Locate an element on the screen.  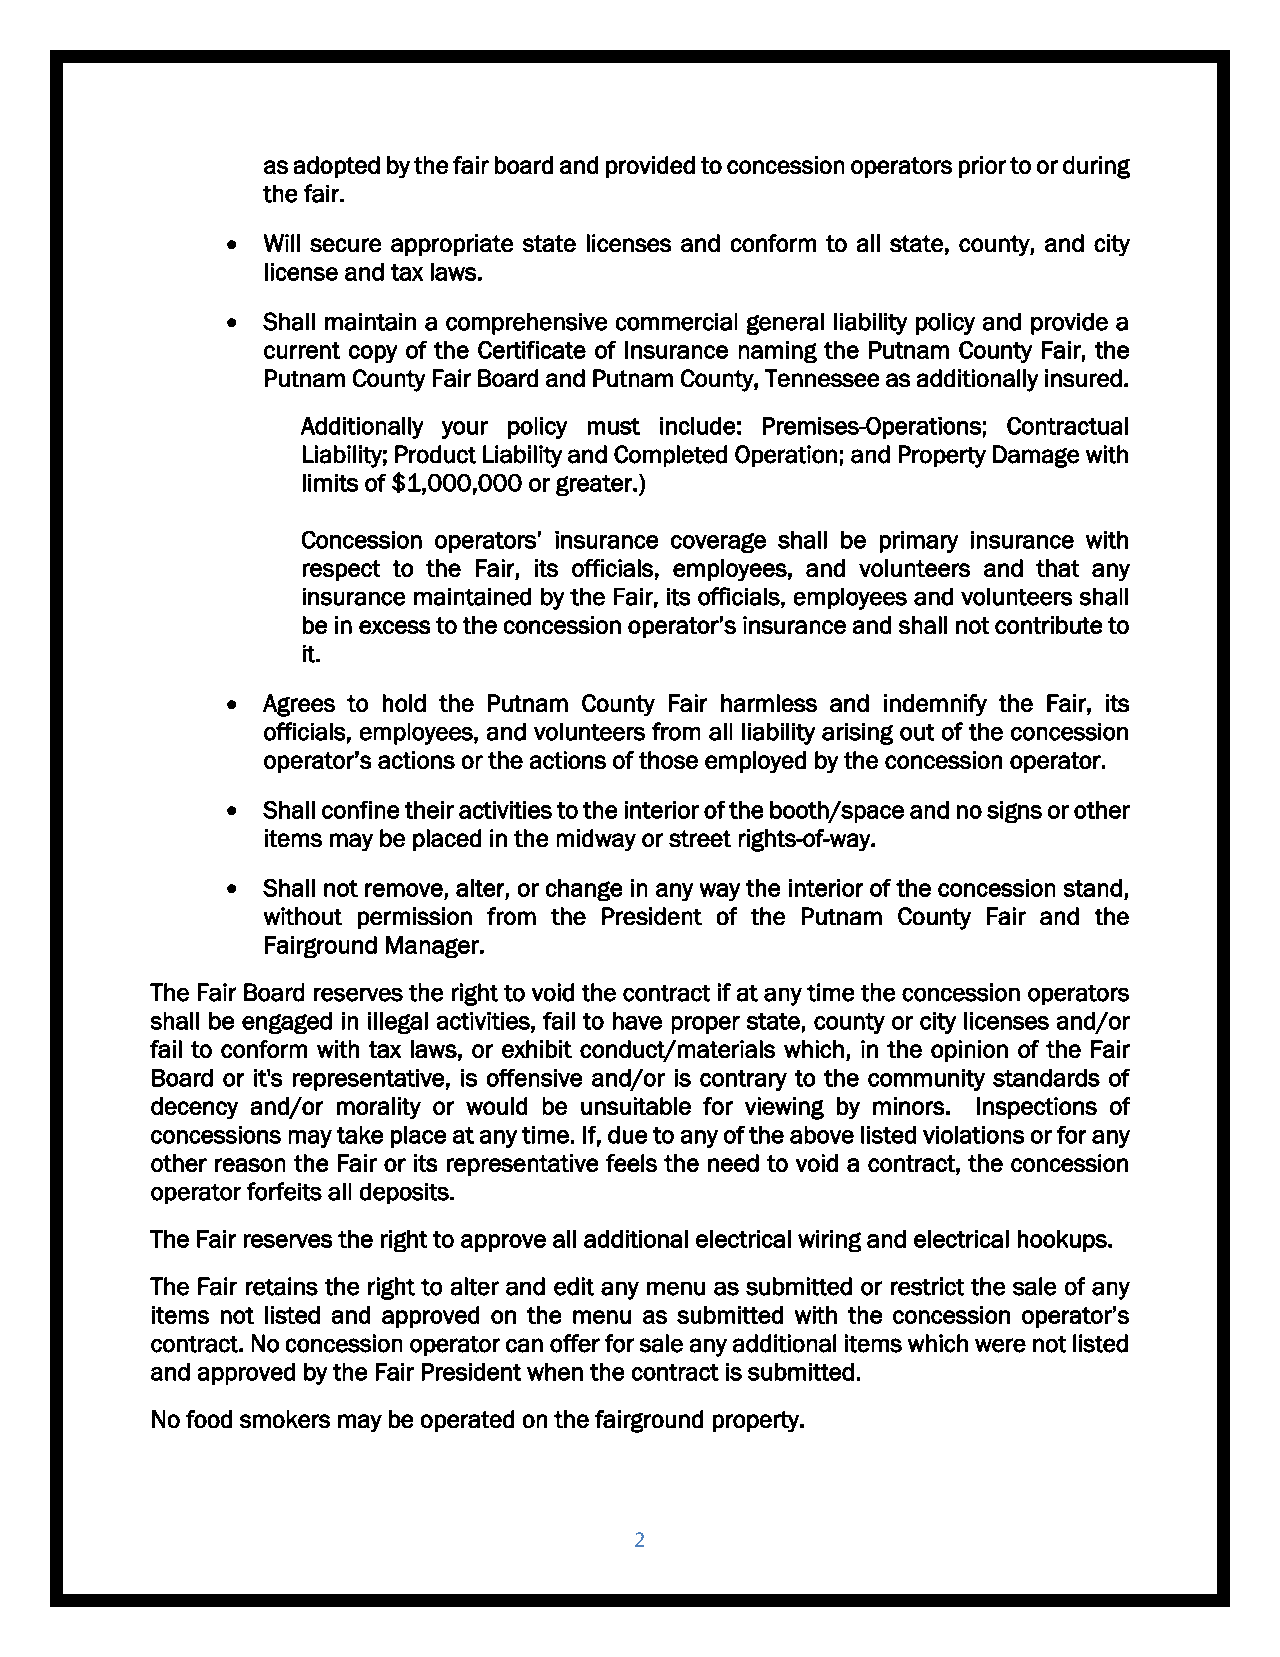
coverage is located at coordinates (718, 543).
